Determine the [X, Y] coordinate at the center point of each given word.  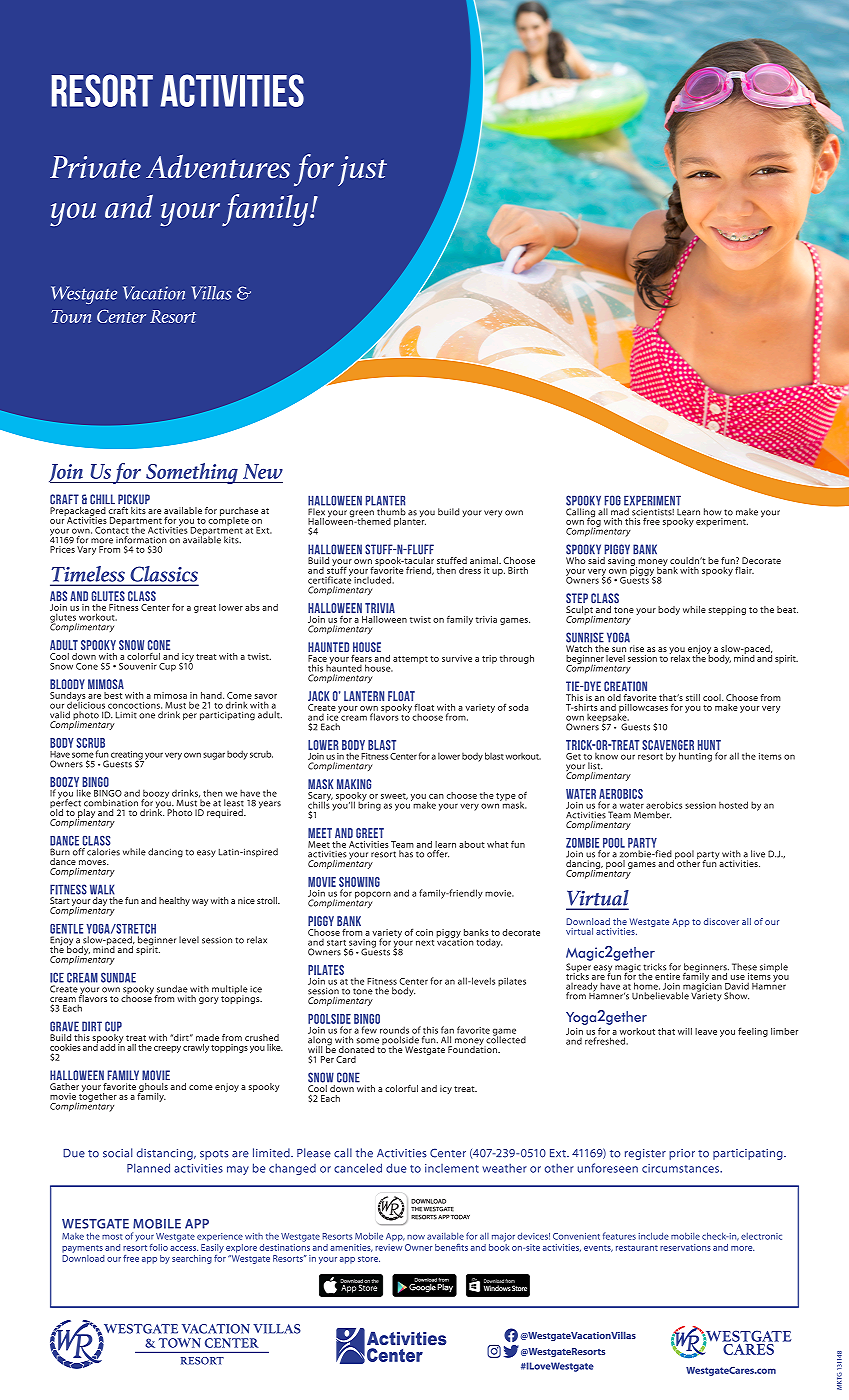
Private [95, 167]
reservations [685, 1247]
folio [159, 1247]
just [362, 171]
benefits [451, 1247]
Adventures [218, 167]
